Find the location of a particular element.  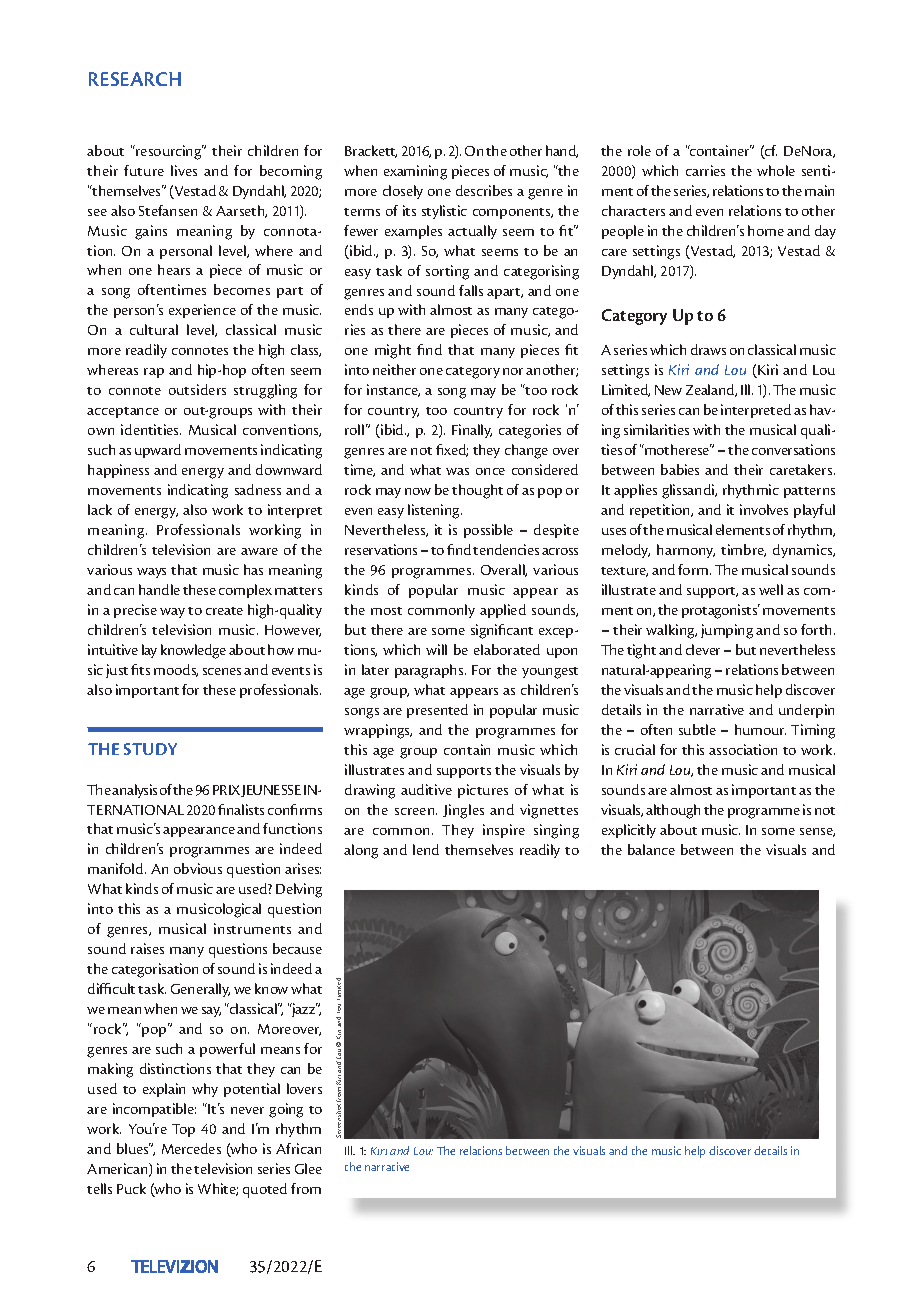

resourcing is located at coordinates (169, 152).
